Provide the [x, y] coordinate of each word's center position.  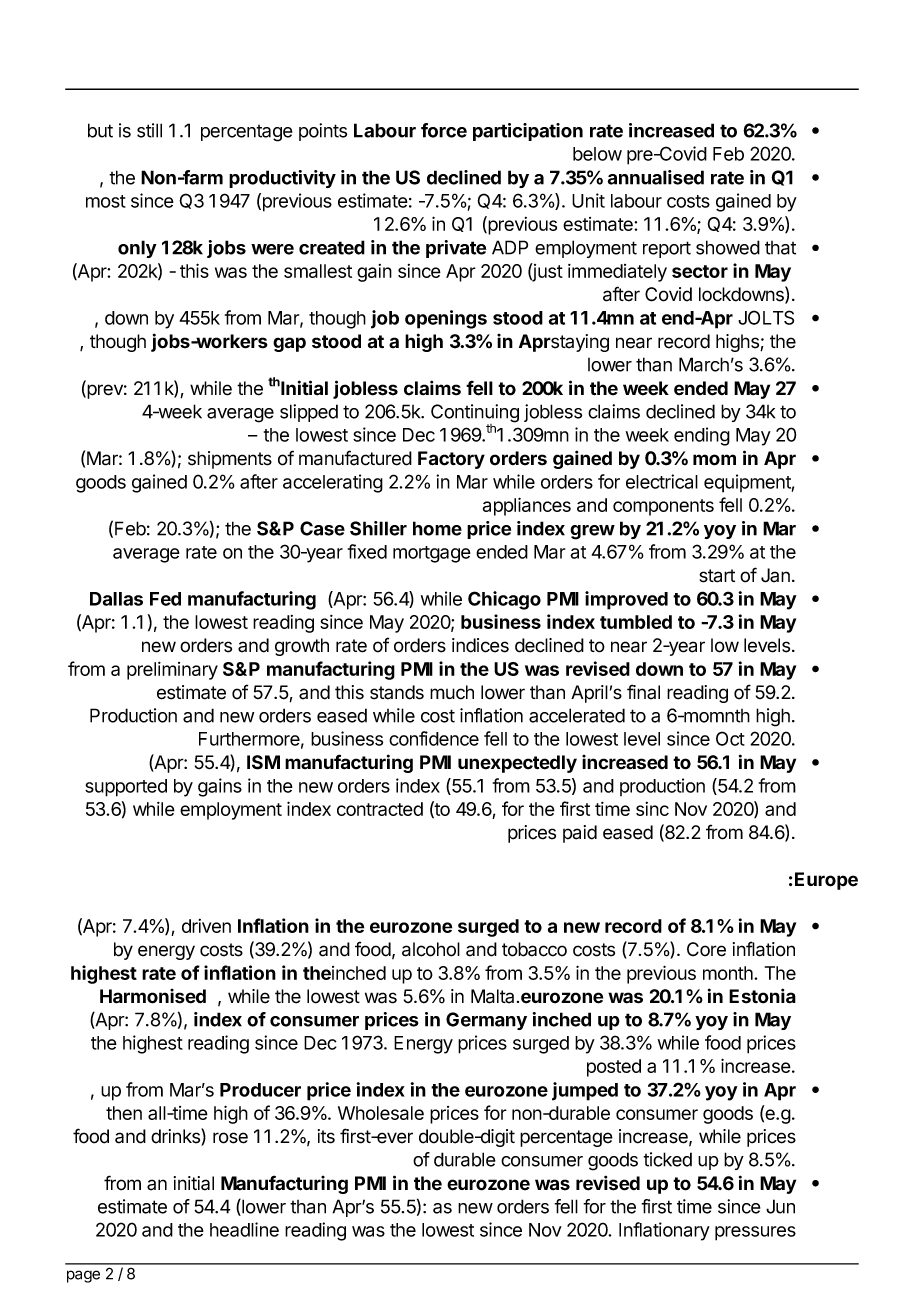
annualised [656, 177]
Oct [730, 738]
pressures [755, 1233]
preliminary [172, 671]
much [452, 692]
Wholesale [381, 1113]
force [444, 130]
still [149, 130]
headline [244, 1229]
